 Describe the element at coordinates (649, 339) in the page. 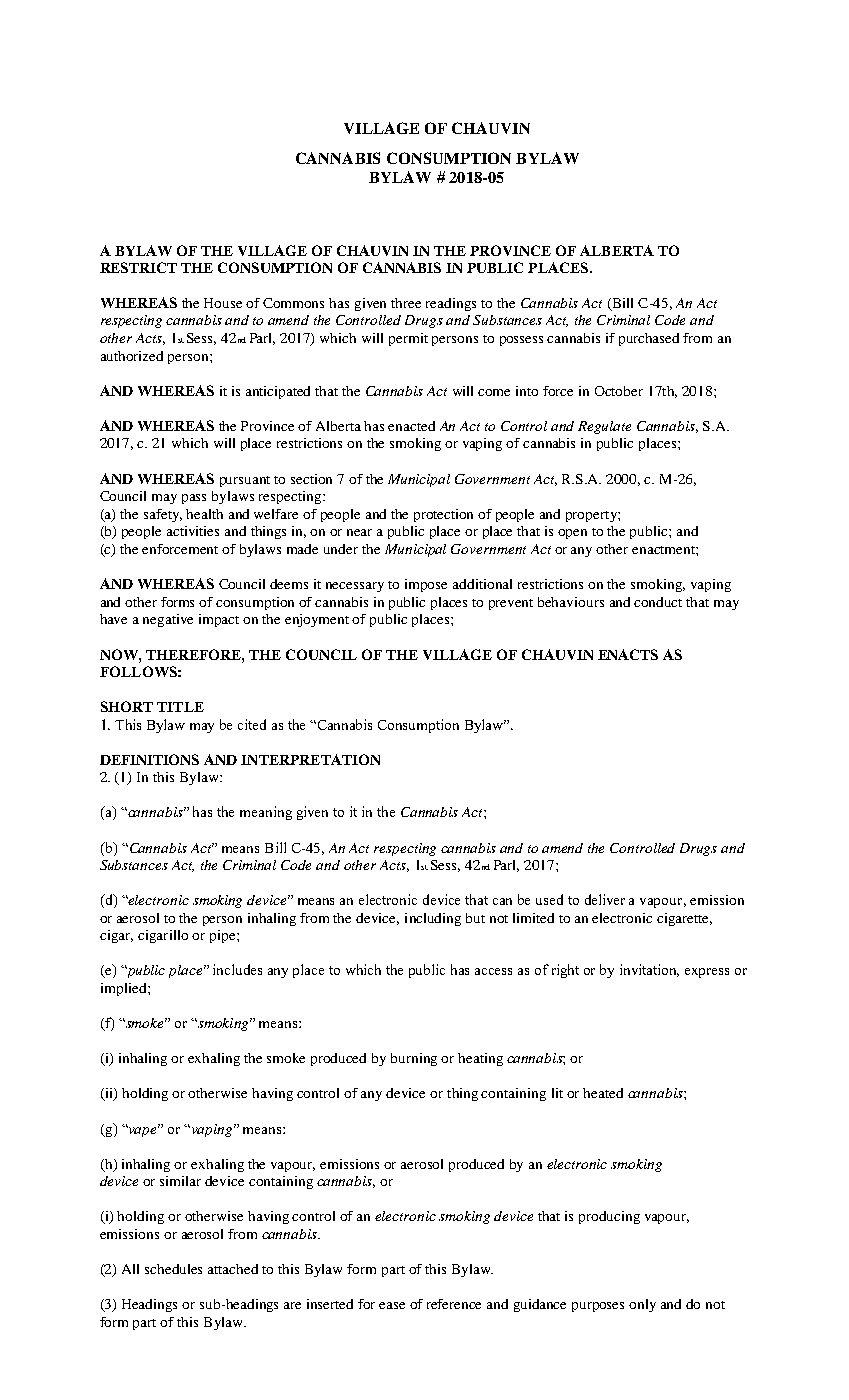

I see `purchased` at that location.
